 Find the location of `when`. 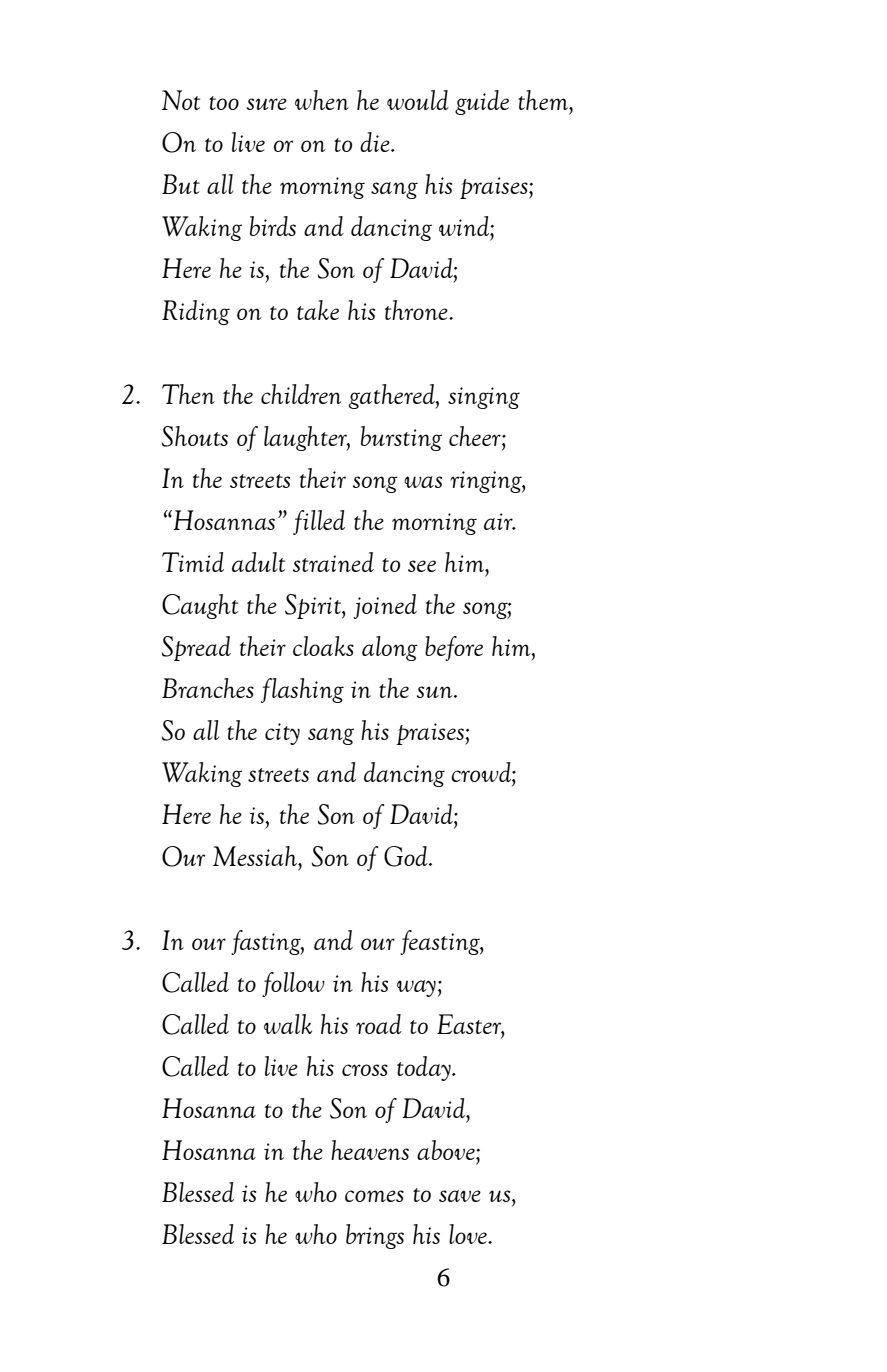

when is located at coordinates (322, 100).
